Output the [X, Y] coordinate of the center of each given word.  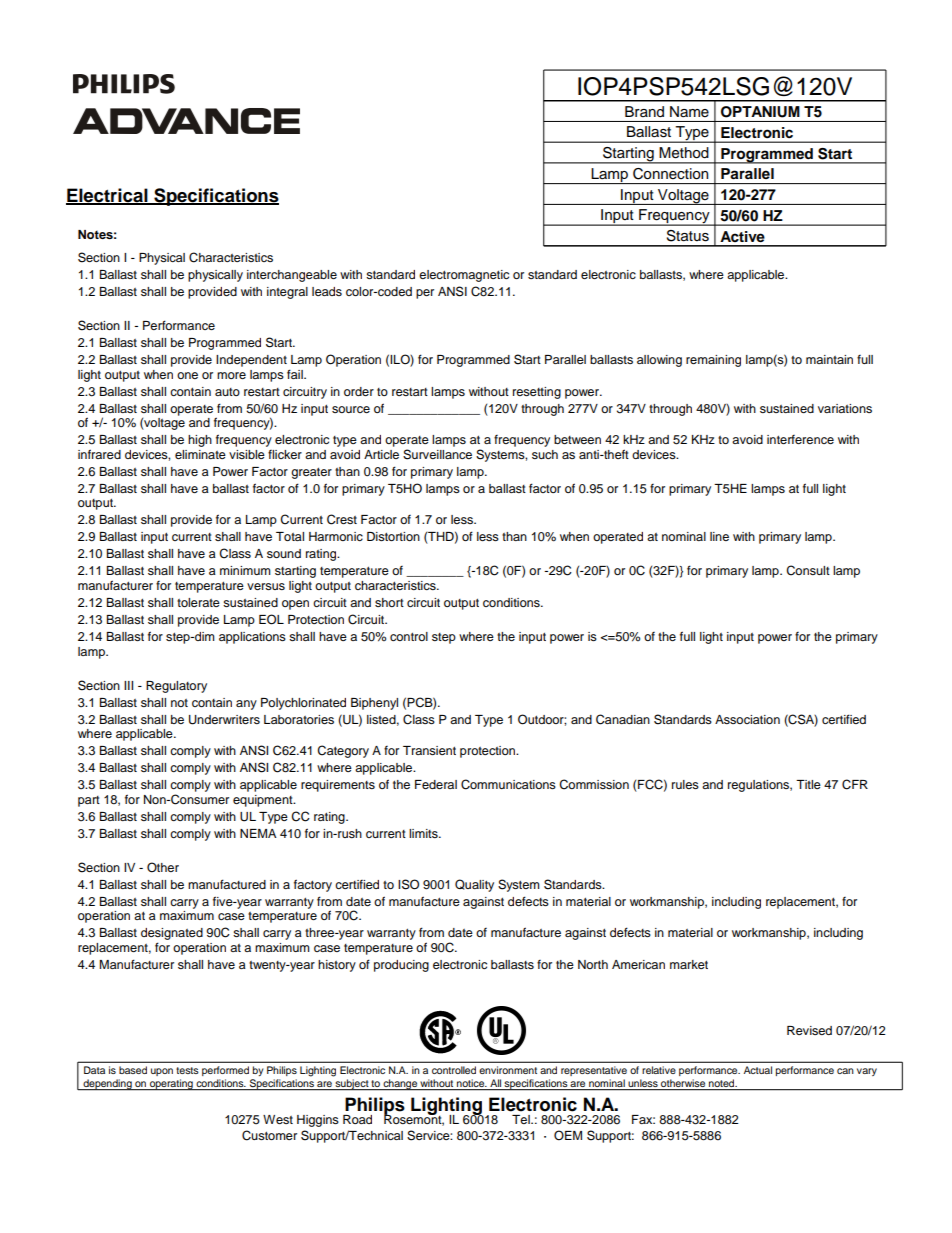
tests [187, 1070]
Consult [808, 570]
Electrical [108, 196]
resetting [537, 393]
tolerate [198, 602]
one [187, 375]
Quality [474, 885]
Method [684, 153]
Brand [644, 111]
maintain [829, 359]
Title [808, 784]
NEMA [258, 833]
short [389, 602]
